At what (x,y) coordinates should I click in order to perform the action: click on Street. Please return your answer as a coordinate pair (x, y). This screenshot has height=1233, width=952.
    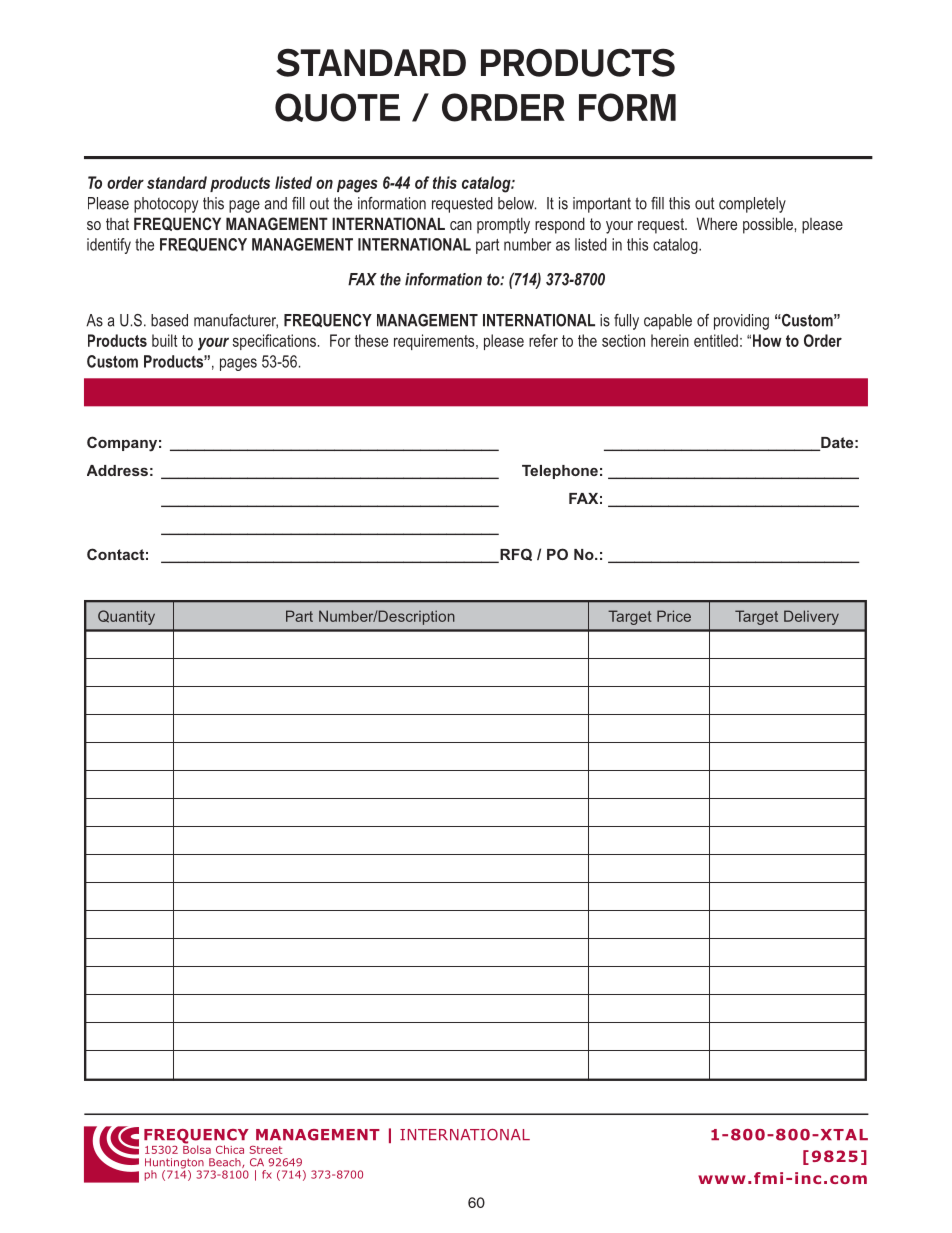
    Looking at the image, I should click on (265, 1150).
